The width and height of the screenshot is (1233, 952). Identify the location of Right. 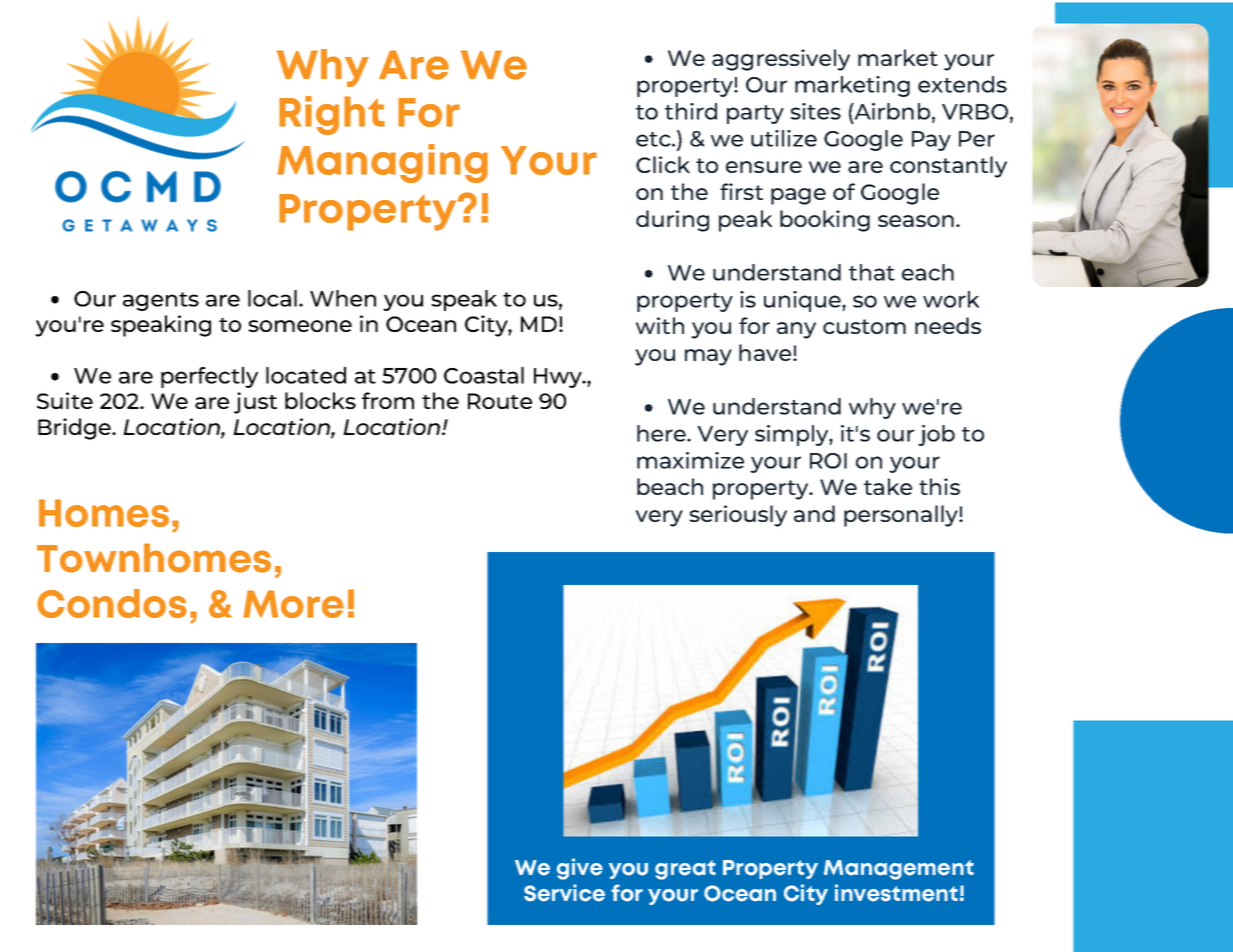
(332, 115).
